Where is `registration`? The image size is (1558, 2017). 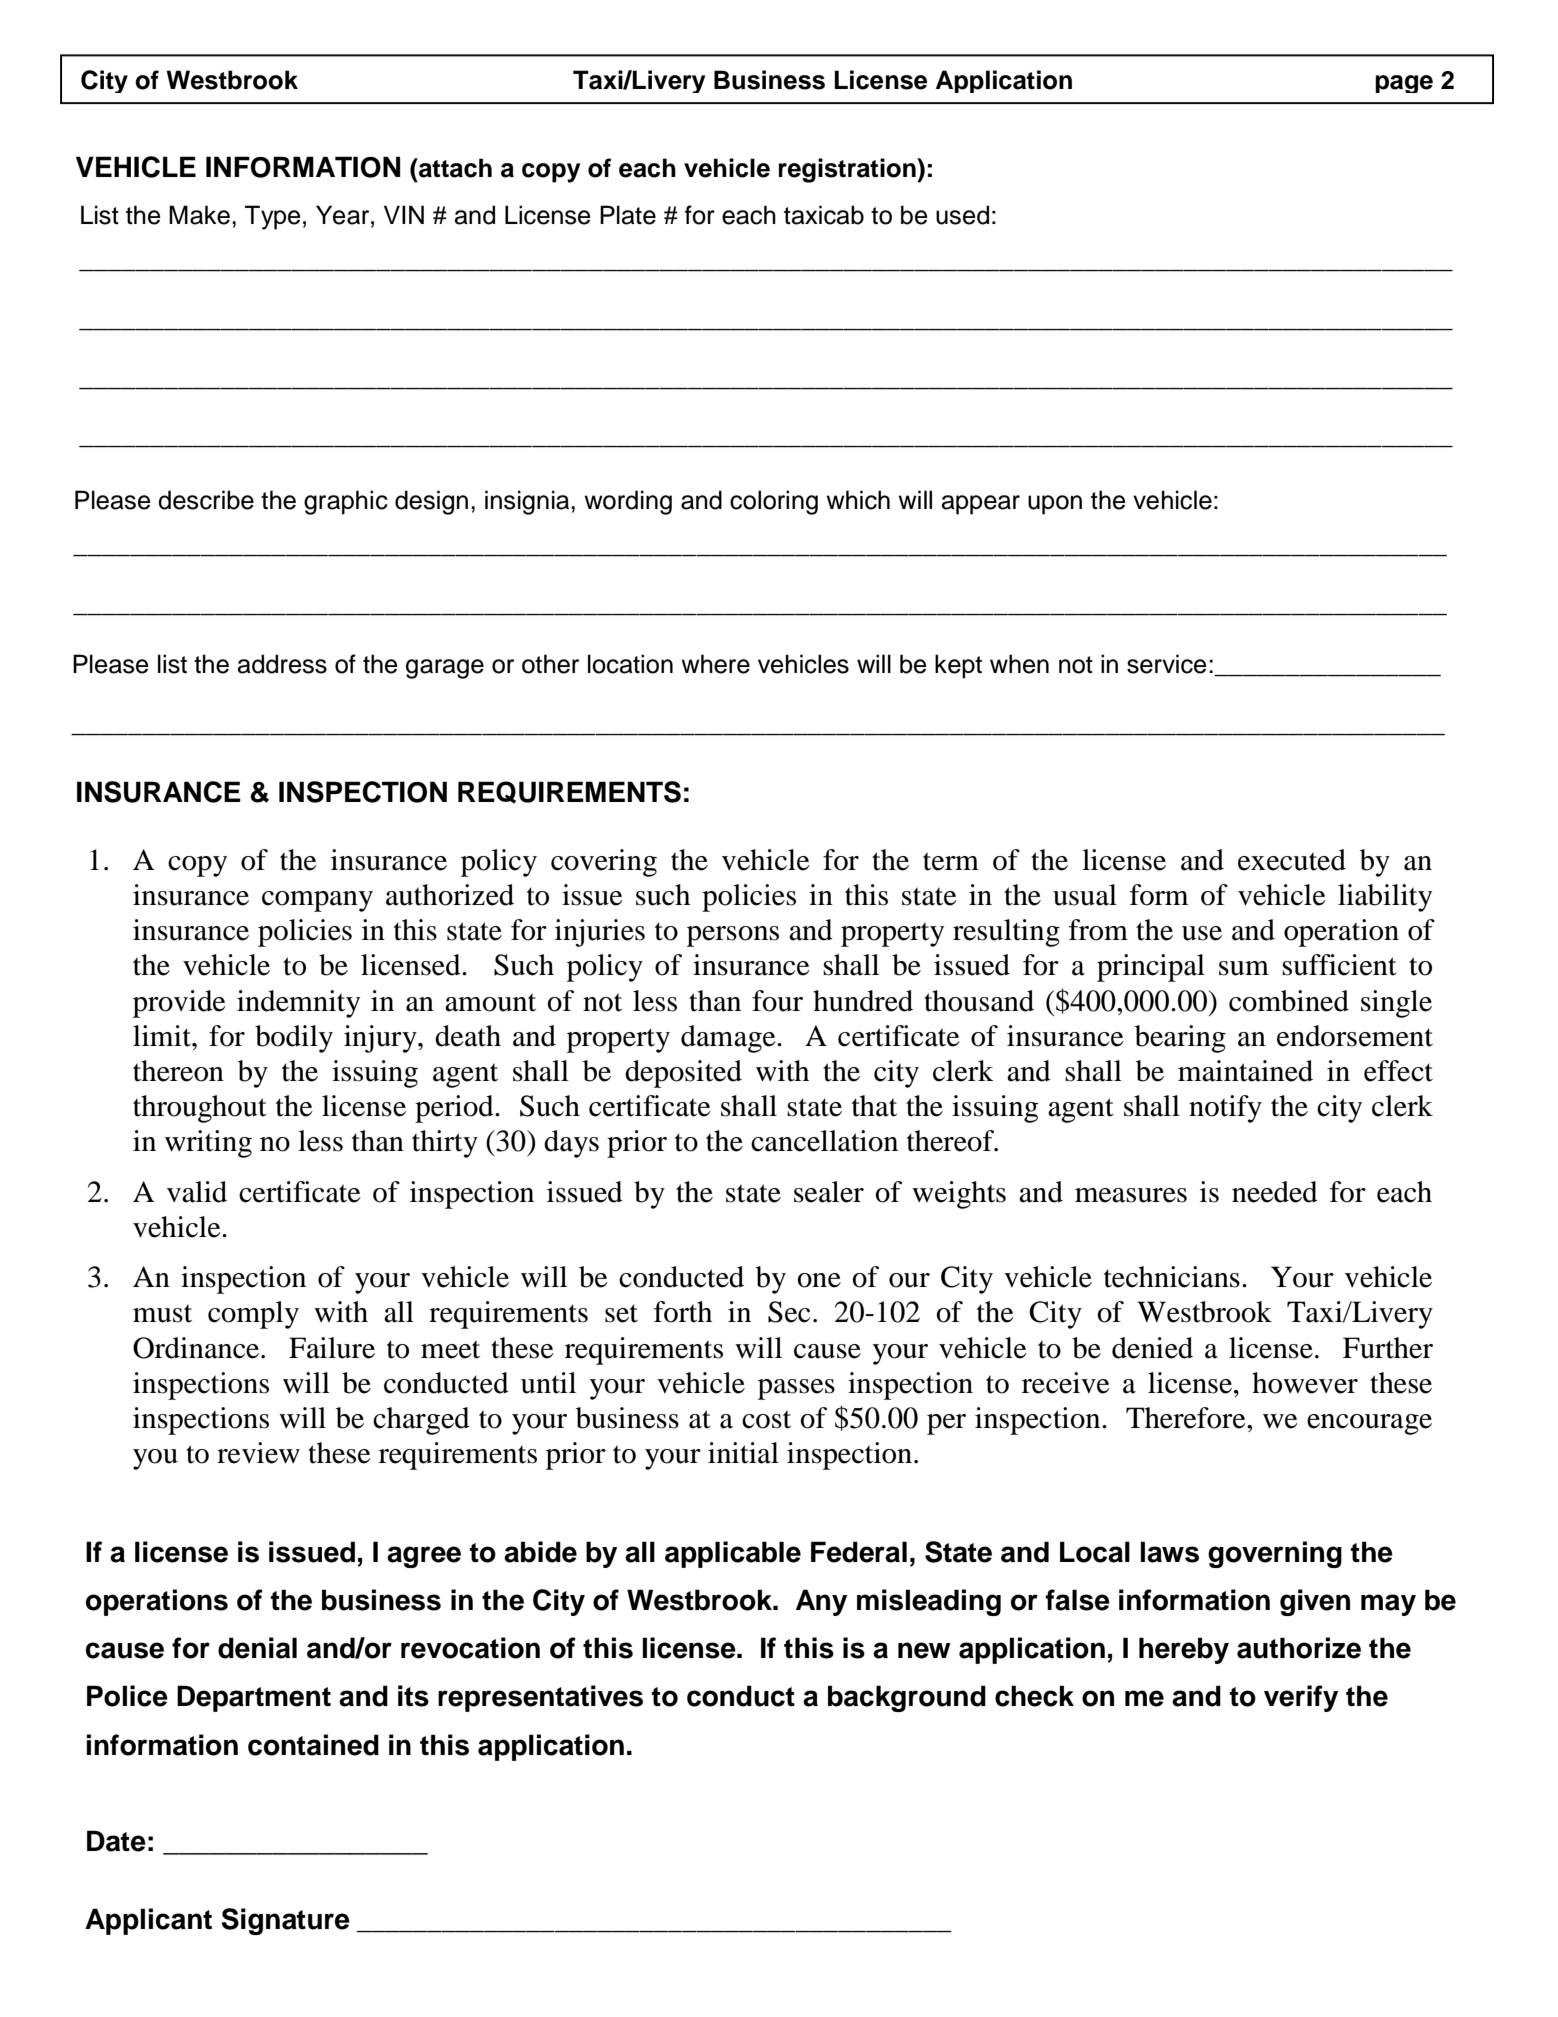
registration is located at coordinates (848, 170).
